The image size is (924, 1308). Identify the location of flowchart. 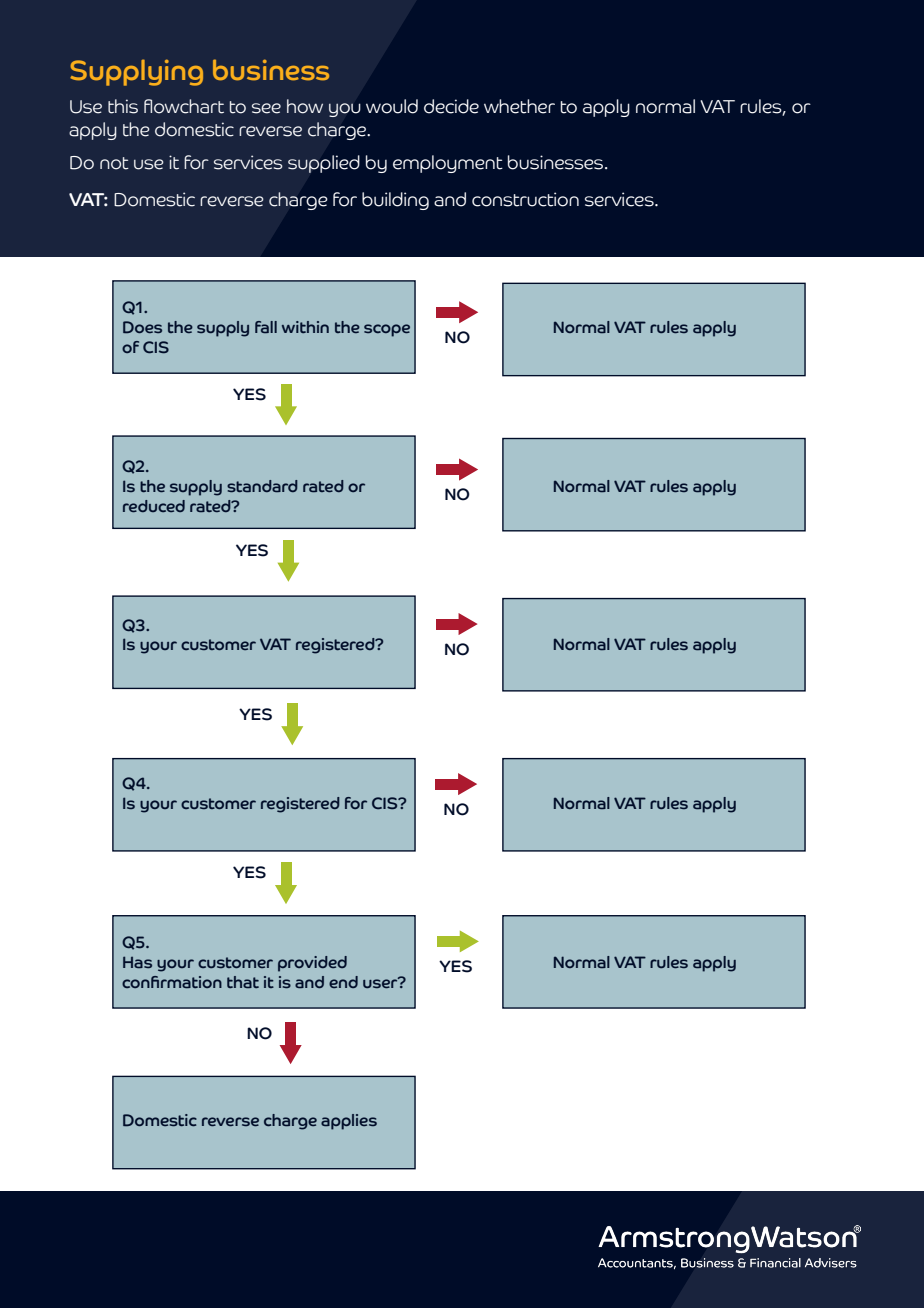
(184, 106).
